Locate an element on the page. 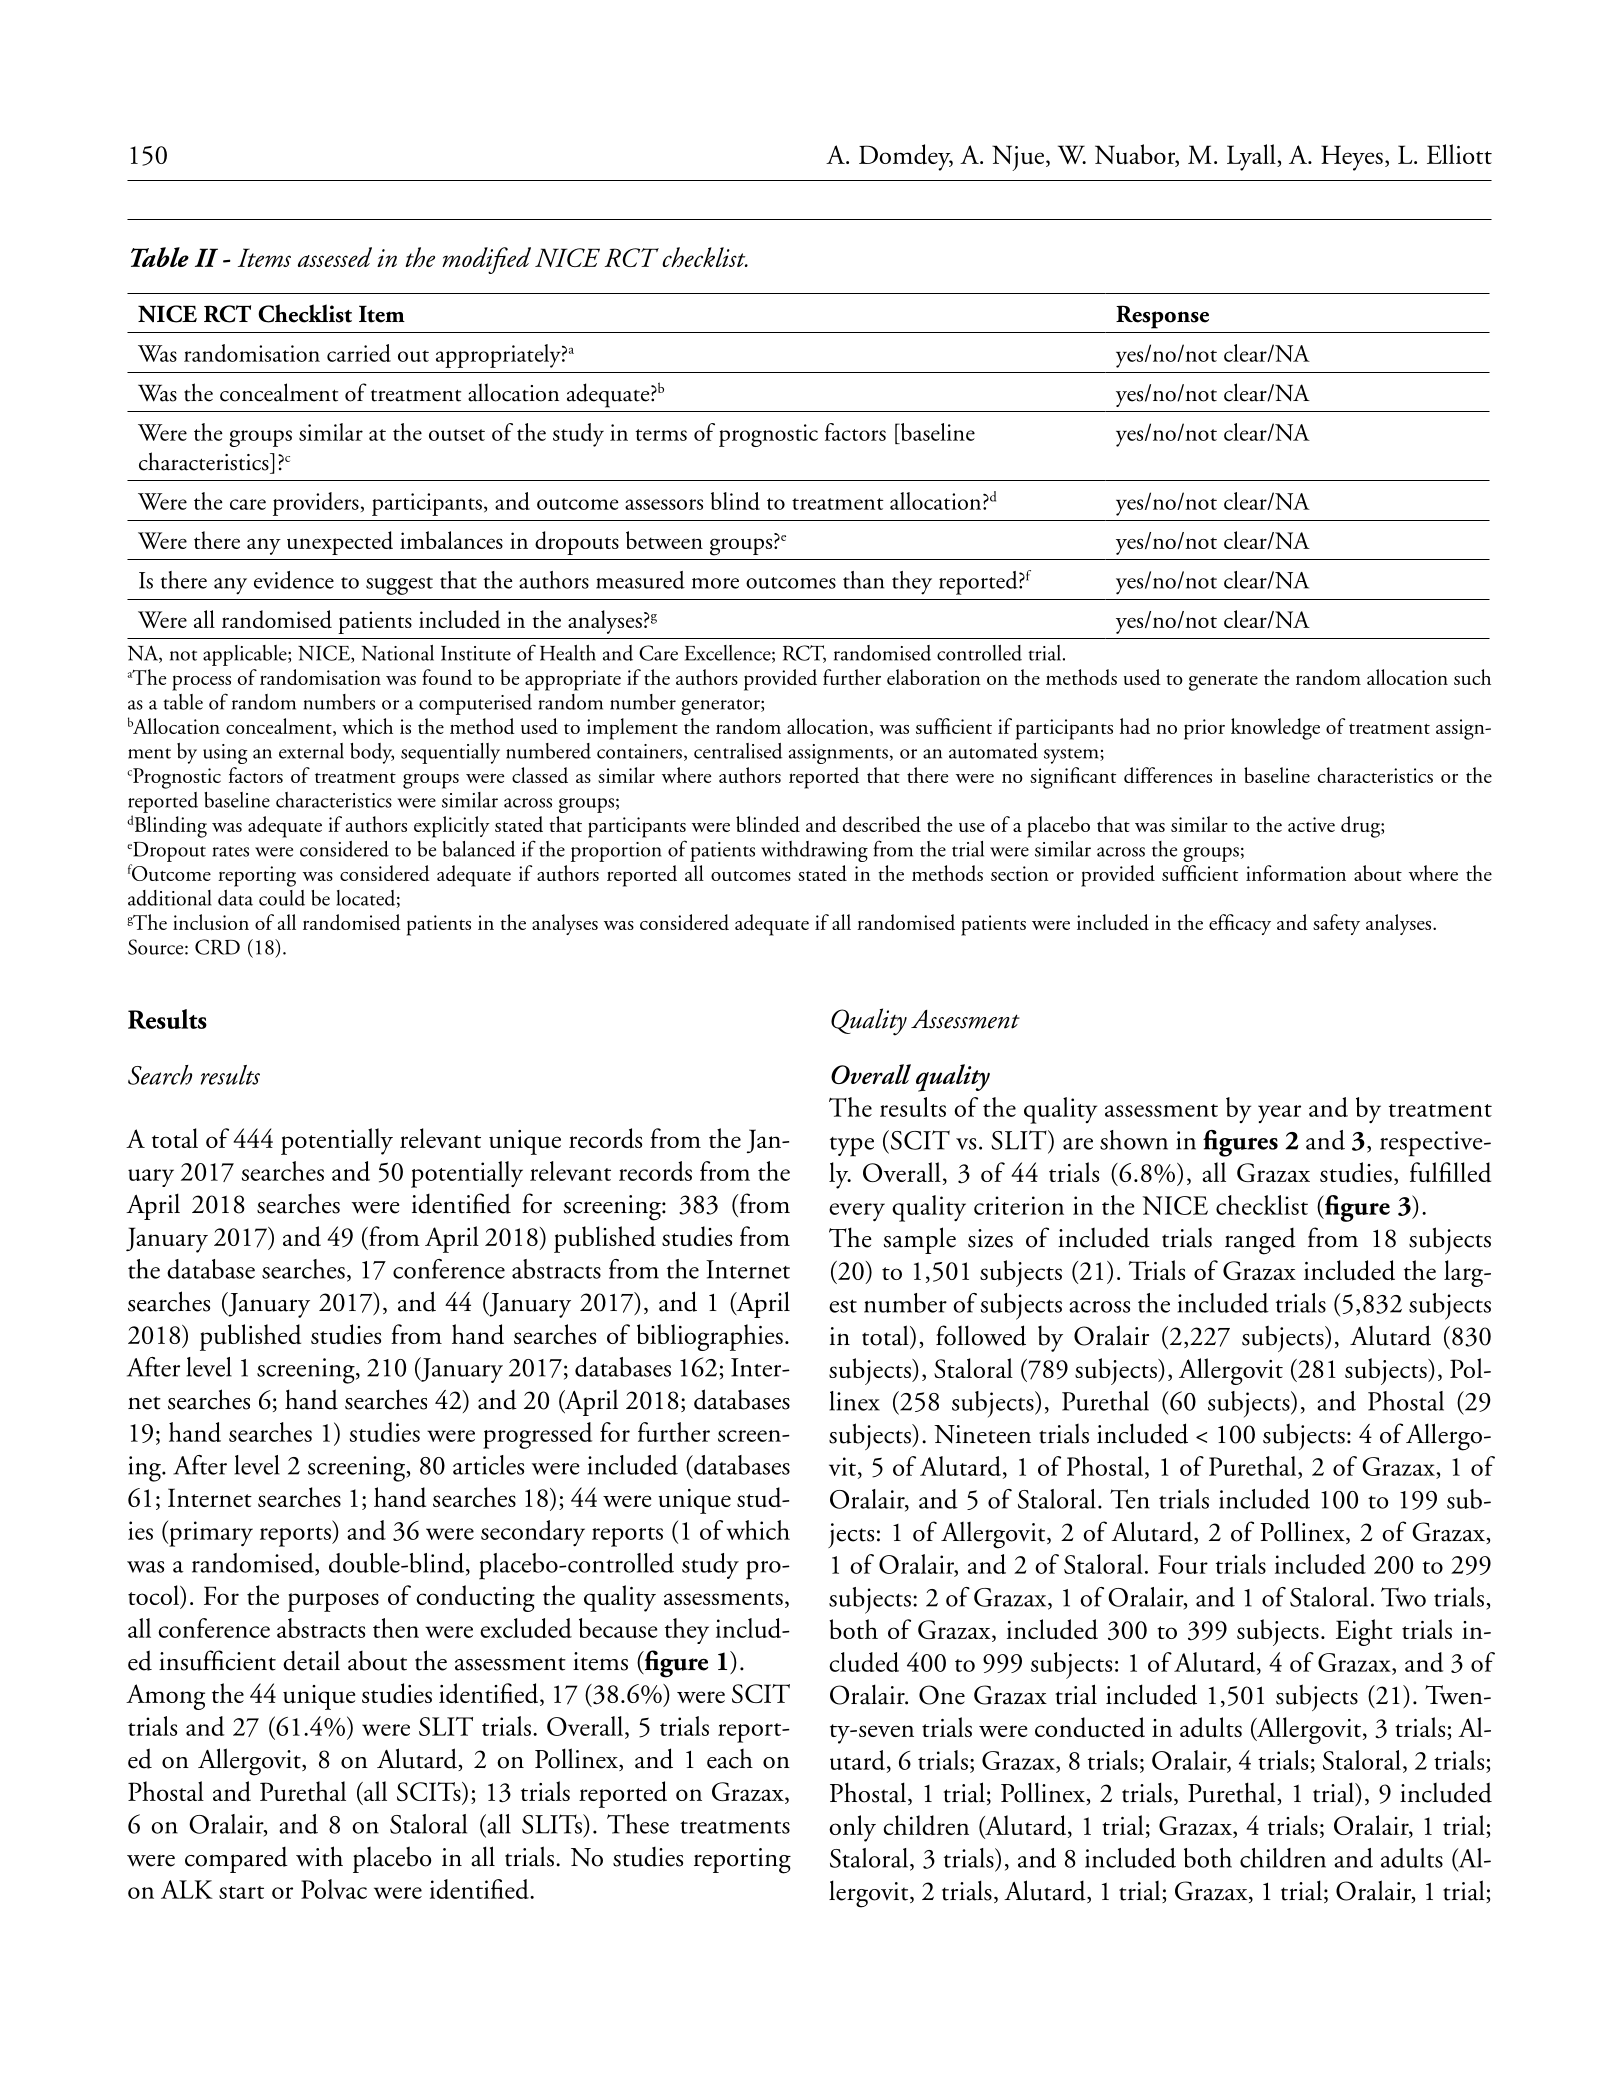  year is located at coordinates (1279, 1114).
